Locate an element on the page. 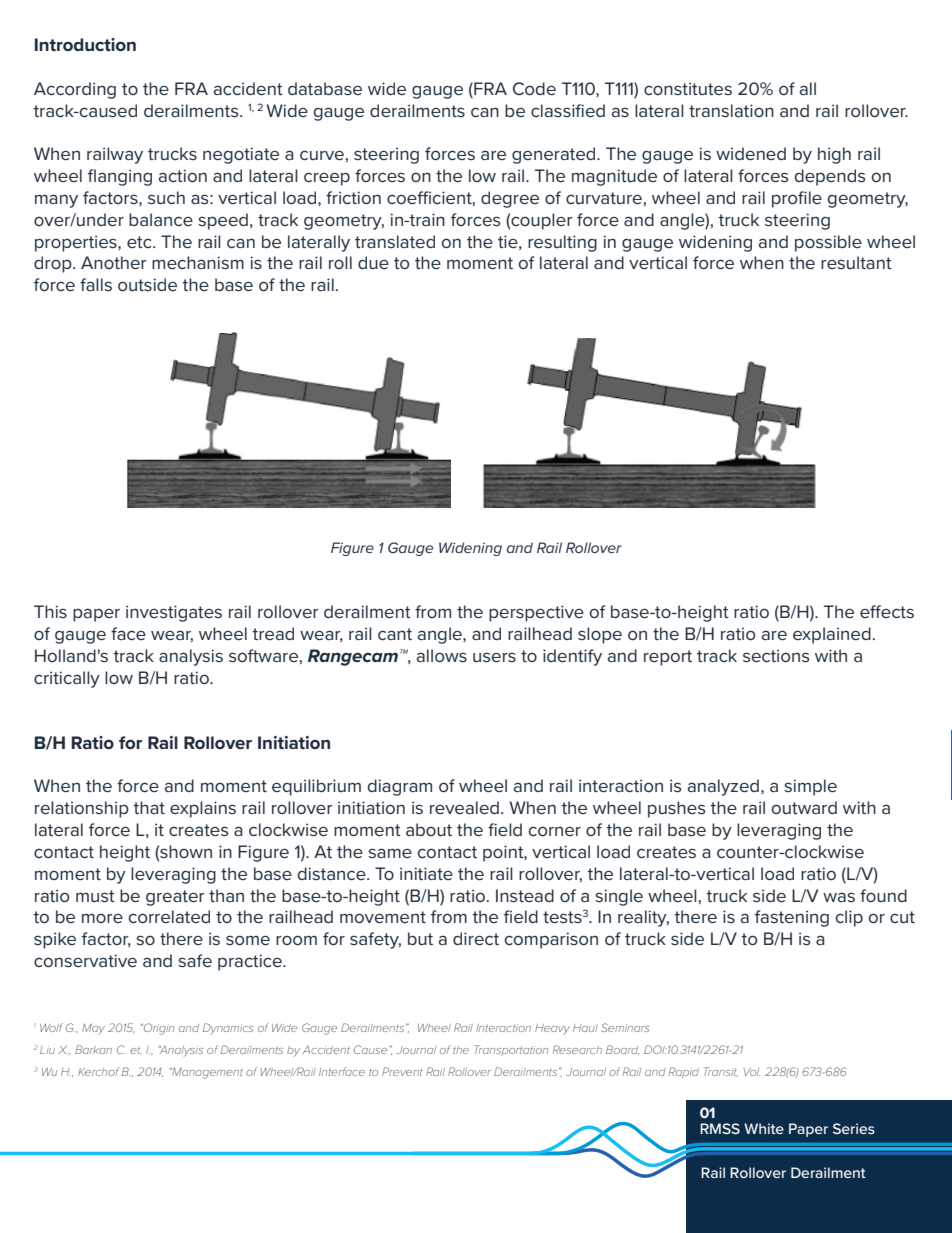  translation is located at coordinates (731, 110).
